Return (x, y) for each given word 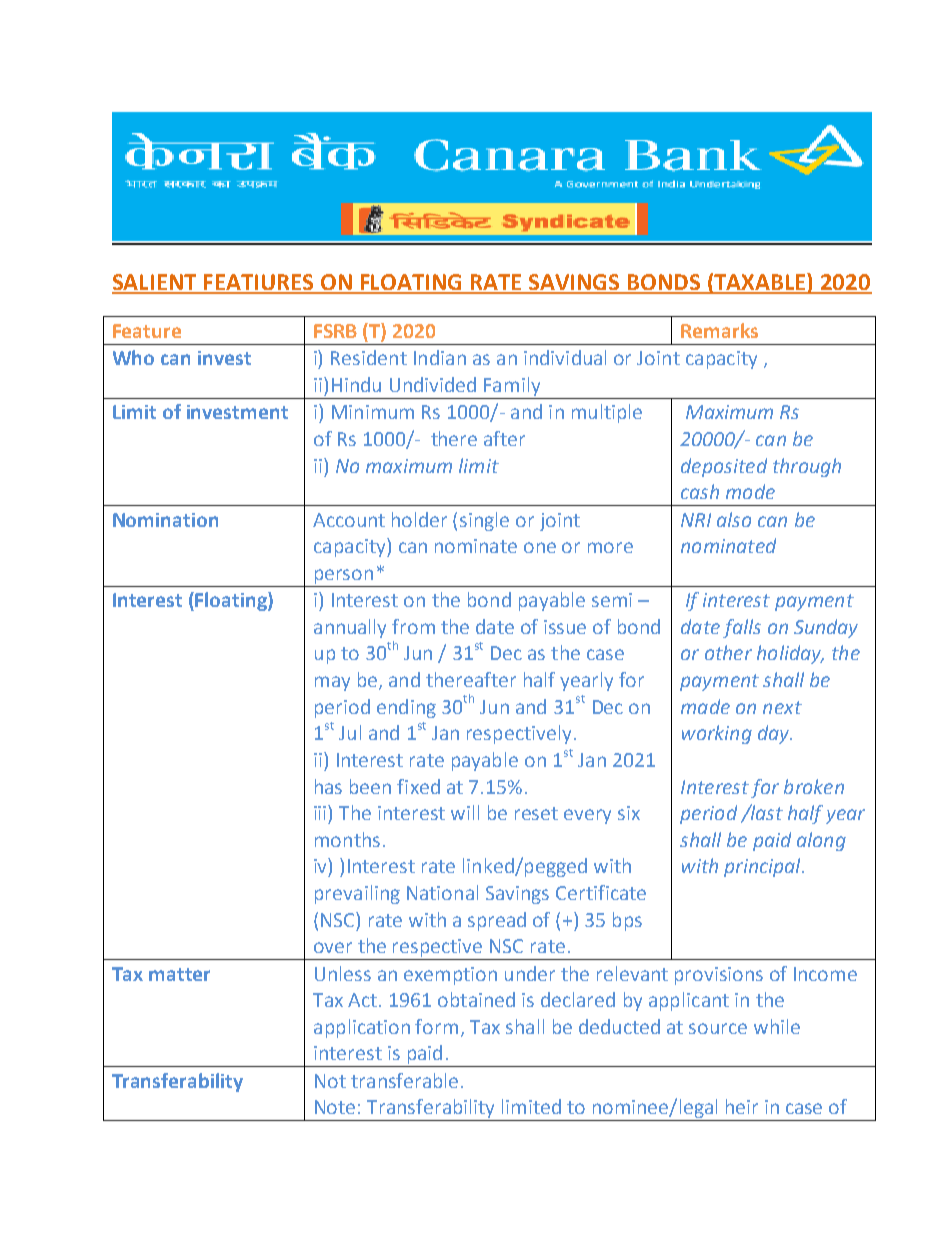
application (362, 1028)
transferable (404, 1080)
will (465, 812)
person (344, 576)
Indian (440, 357)
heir (742, 1106)
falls (742, 628)
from (413, 626)
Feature (147, 331)
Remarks (719, 330)
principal (763, 867)
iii (321, 812)
